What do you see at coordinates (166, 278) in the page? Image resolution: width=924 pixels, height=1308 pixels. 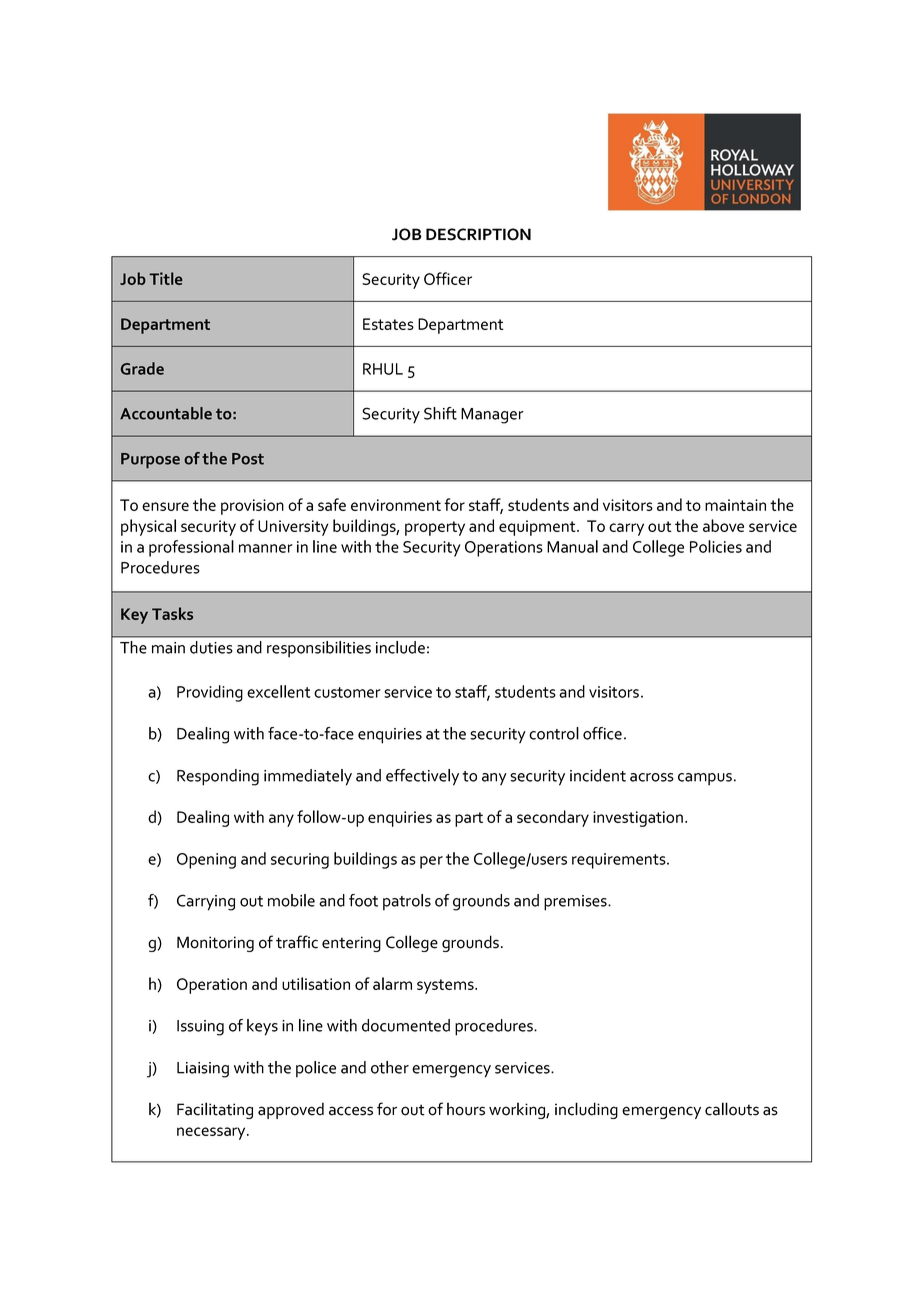 I see `Title` at bounding box center [166, 278].
